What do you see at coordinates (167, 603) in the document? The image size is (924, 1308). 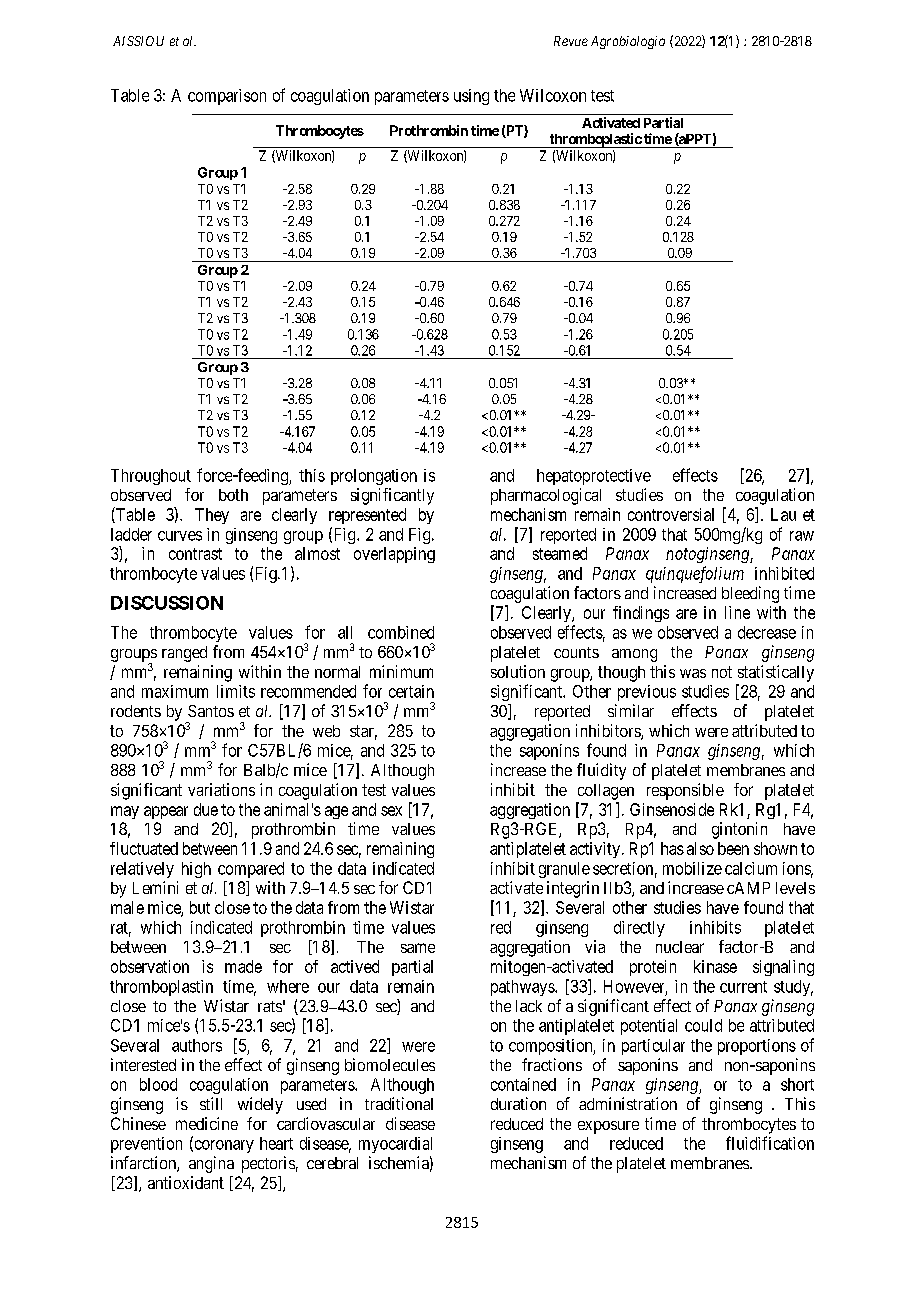 I see `DISCUSSION` at bounding box center [167, 603].
